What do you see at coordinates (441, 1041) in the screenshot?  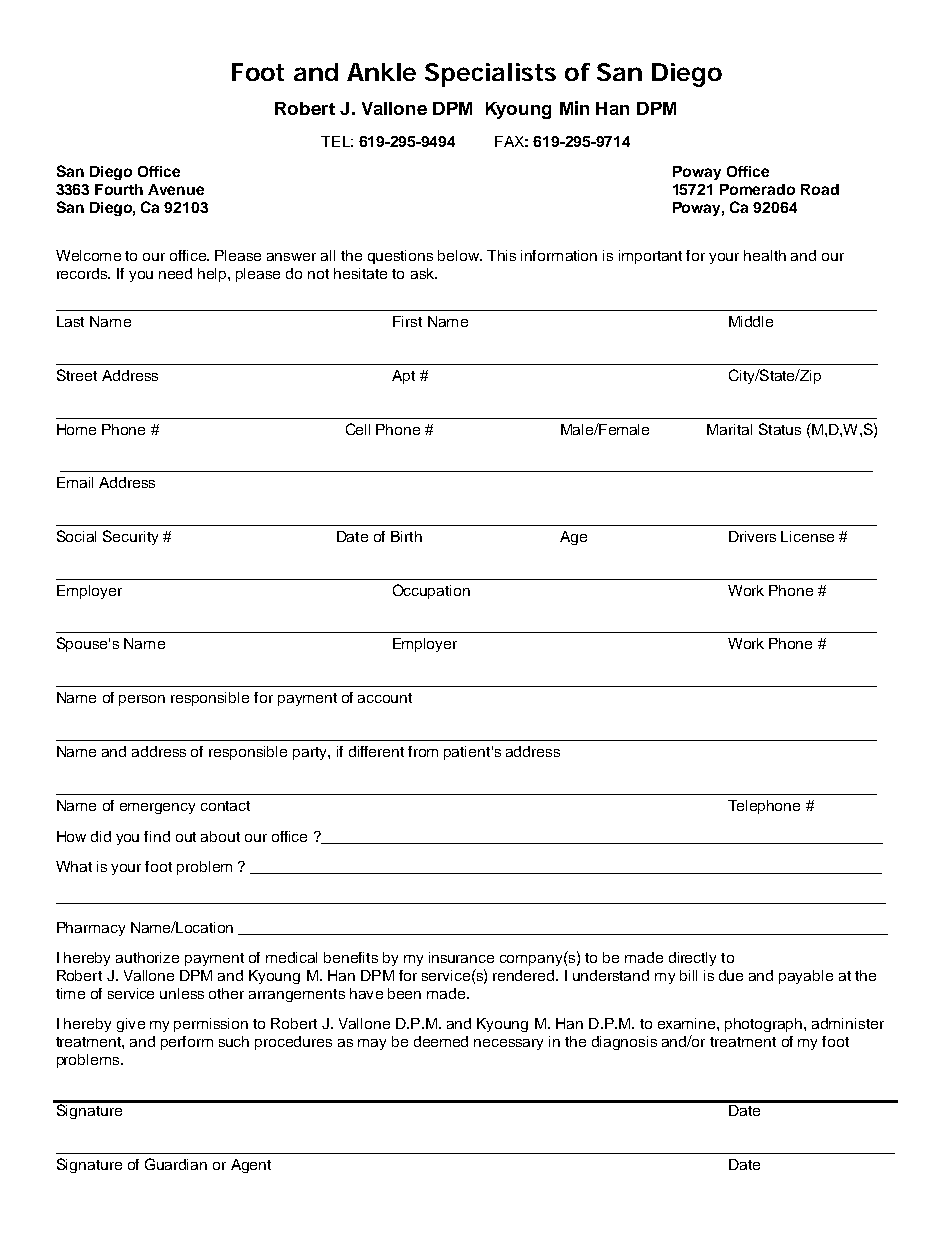 I see `deemed` at bounding box center [441, 1041].
